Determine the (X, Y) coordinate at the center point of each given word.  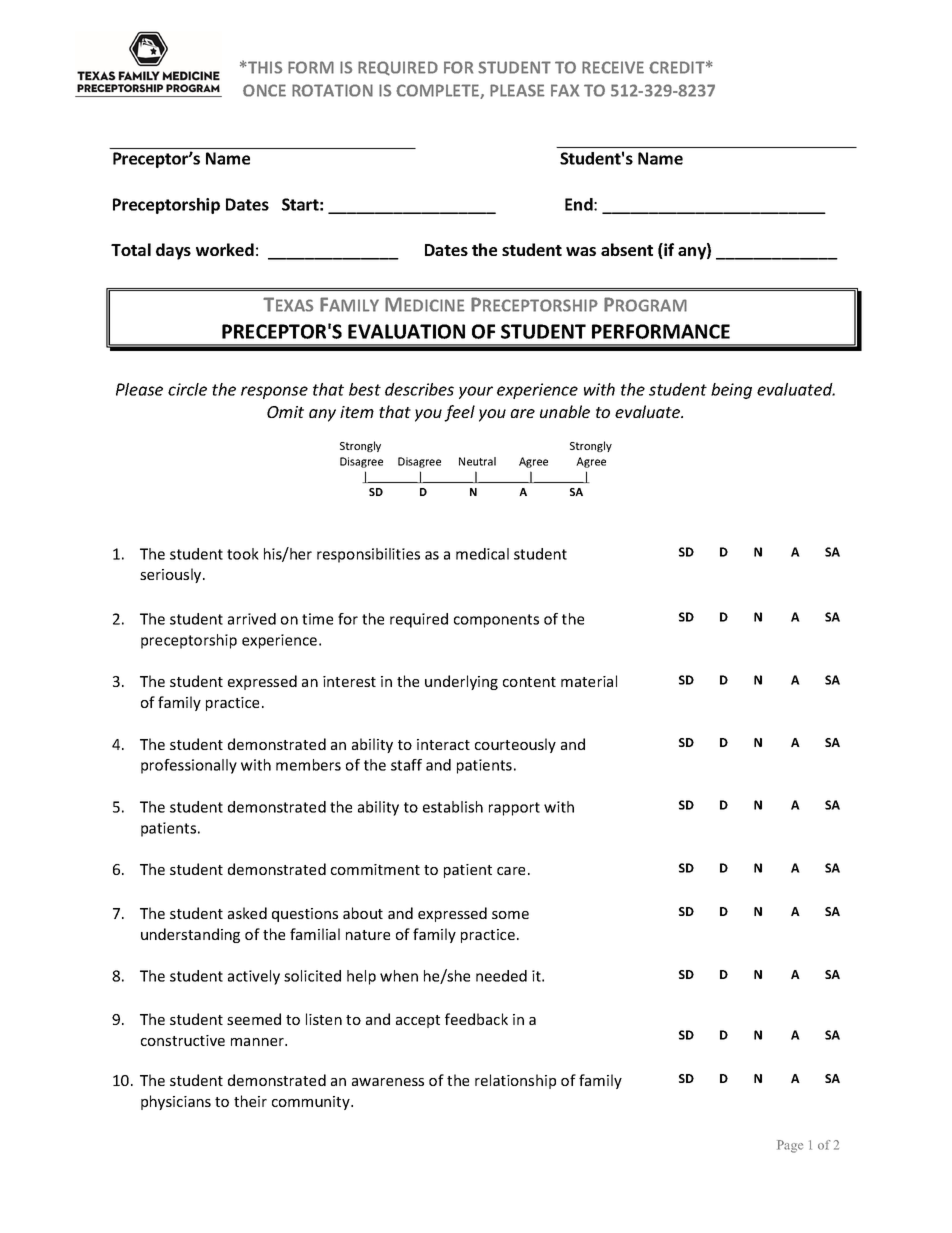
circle (187, 389)
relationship (515, 1081)
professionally (189, 766)
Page (790, 1146)
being (731, 391)
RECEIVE (613, 67)
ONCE (264, 90)
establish (453, 807)
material (589, 681)
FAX (565, 90)
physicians (176, 1102)
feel (459, 413)
